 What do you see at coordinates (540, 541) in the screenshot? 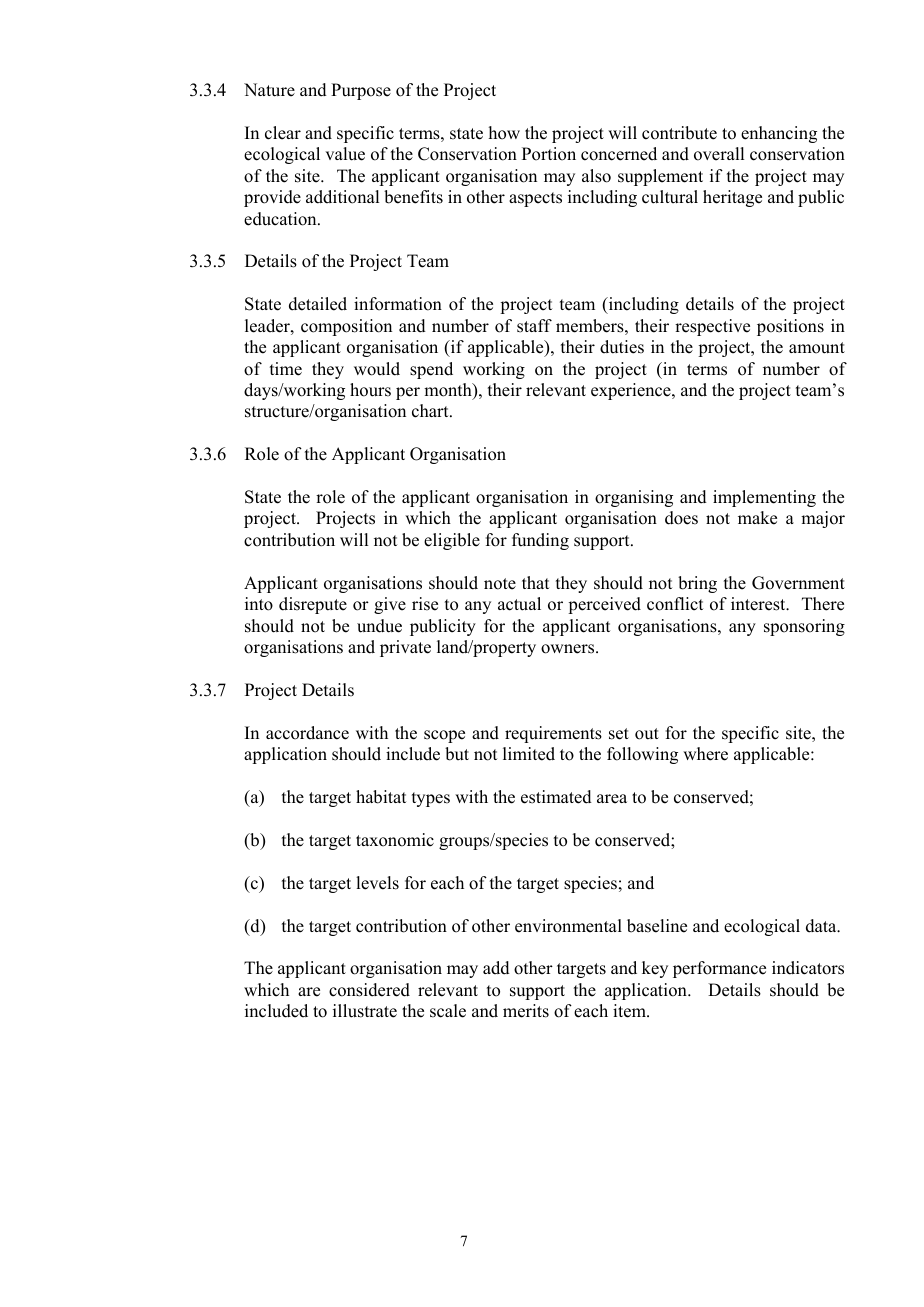
I see `funding` at bounding box center [540, 541].
